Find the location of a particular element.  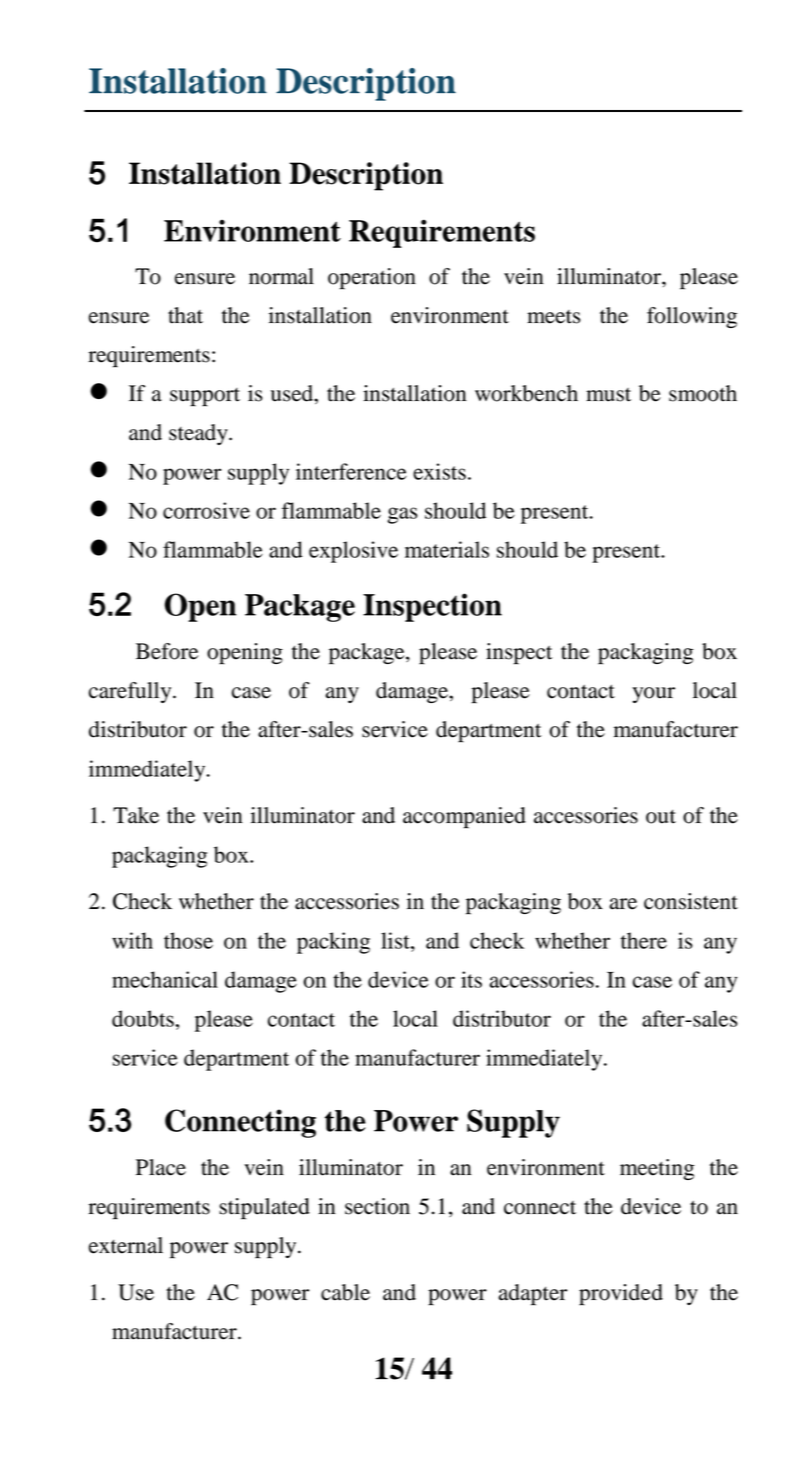

list is located at coordinates (396, 940).
